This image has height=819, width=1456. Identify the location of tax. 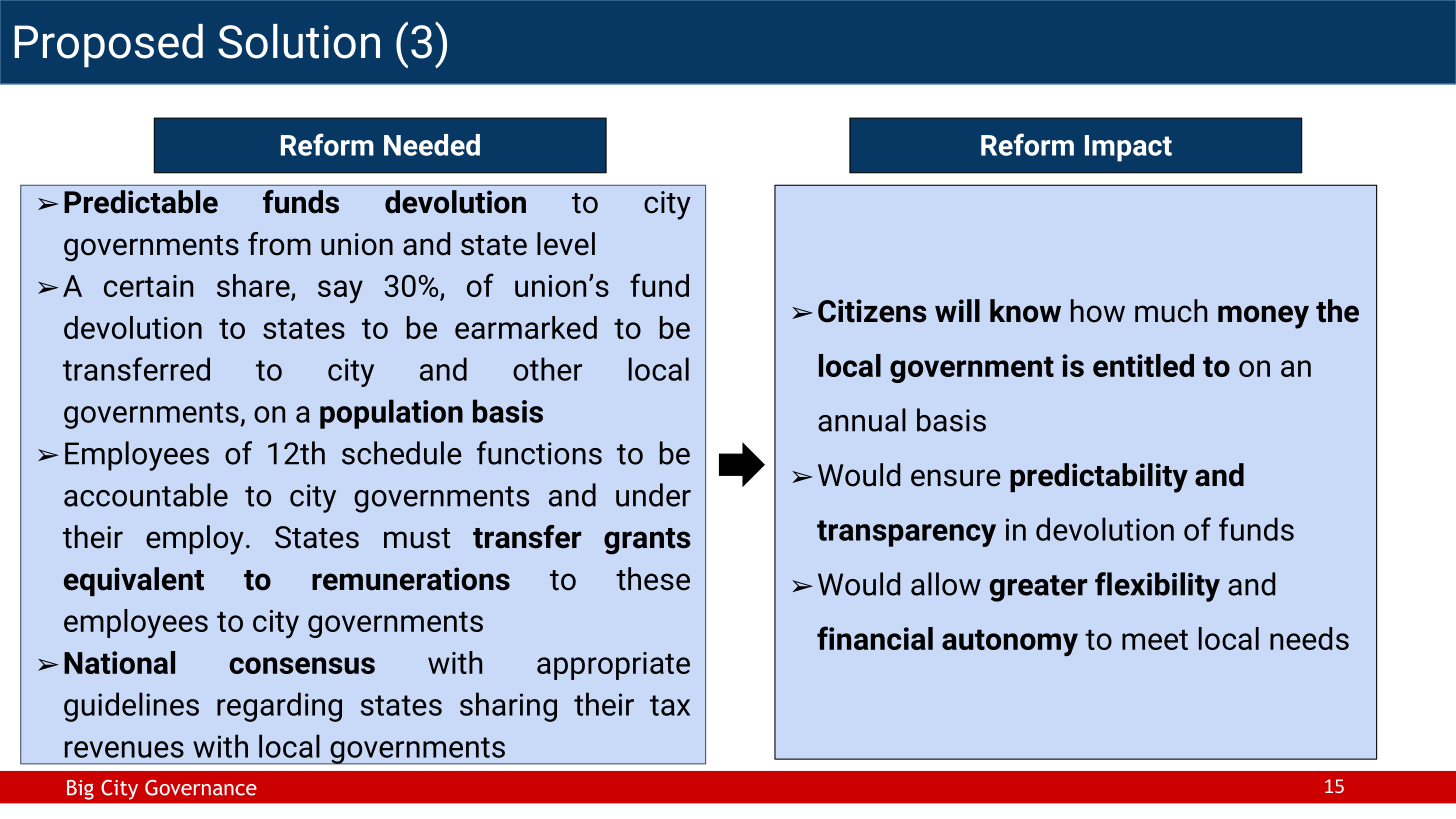
(670, 705).
